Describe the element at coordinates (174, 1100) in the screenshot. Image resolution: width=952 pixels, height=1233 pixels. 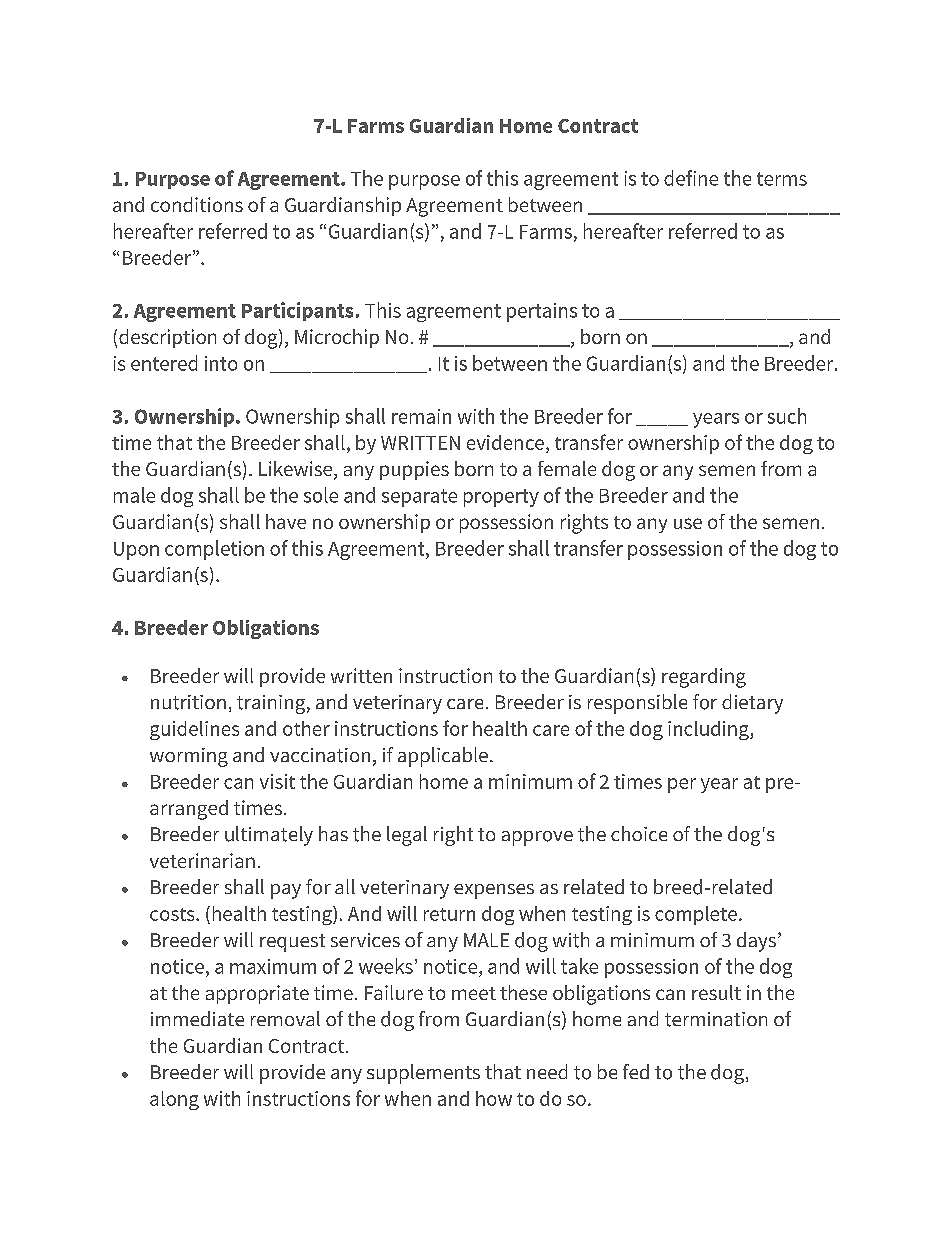
I see `along` at that location.
